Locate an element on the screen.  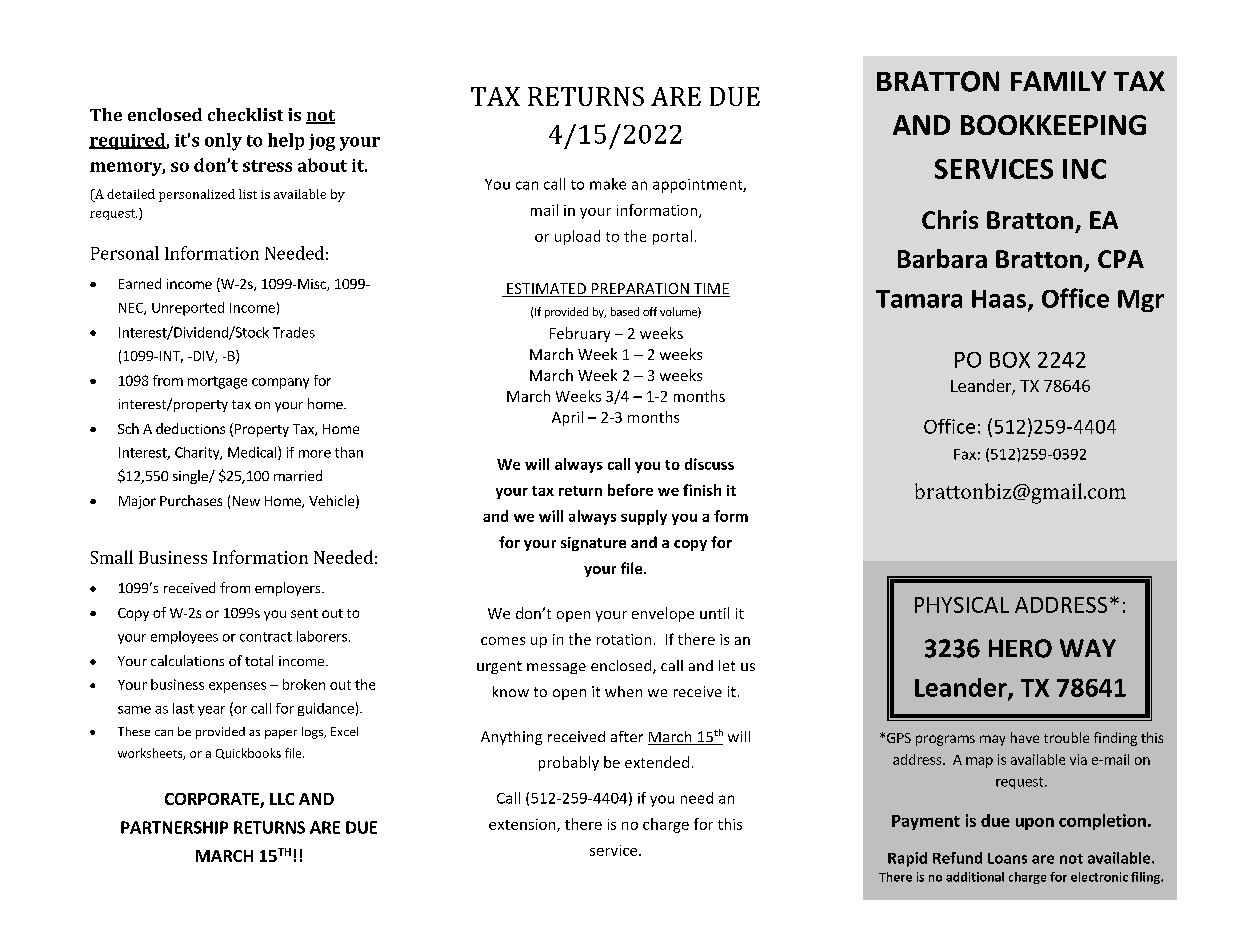
extension is located at coordinates (523, 825).
